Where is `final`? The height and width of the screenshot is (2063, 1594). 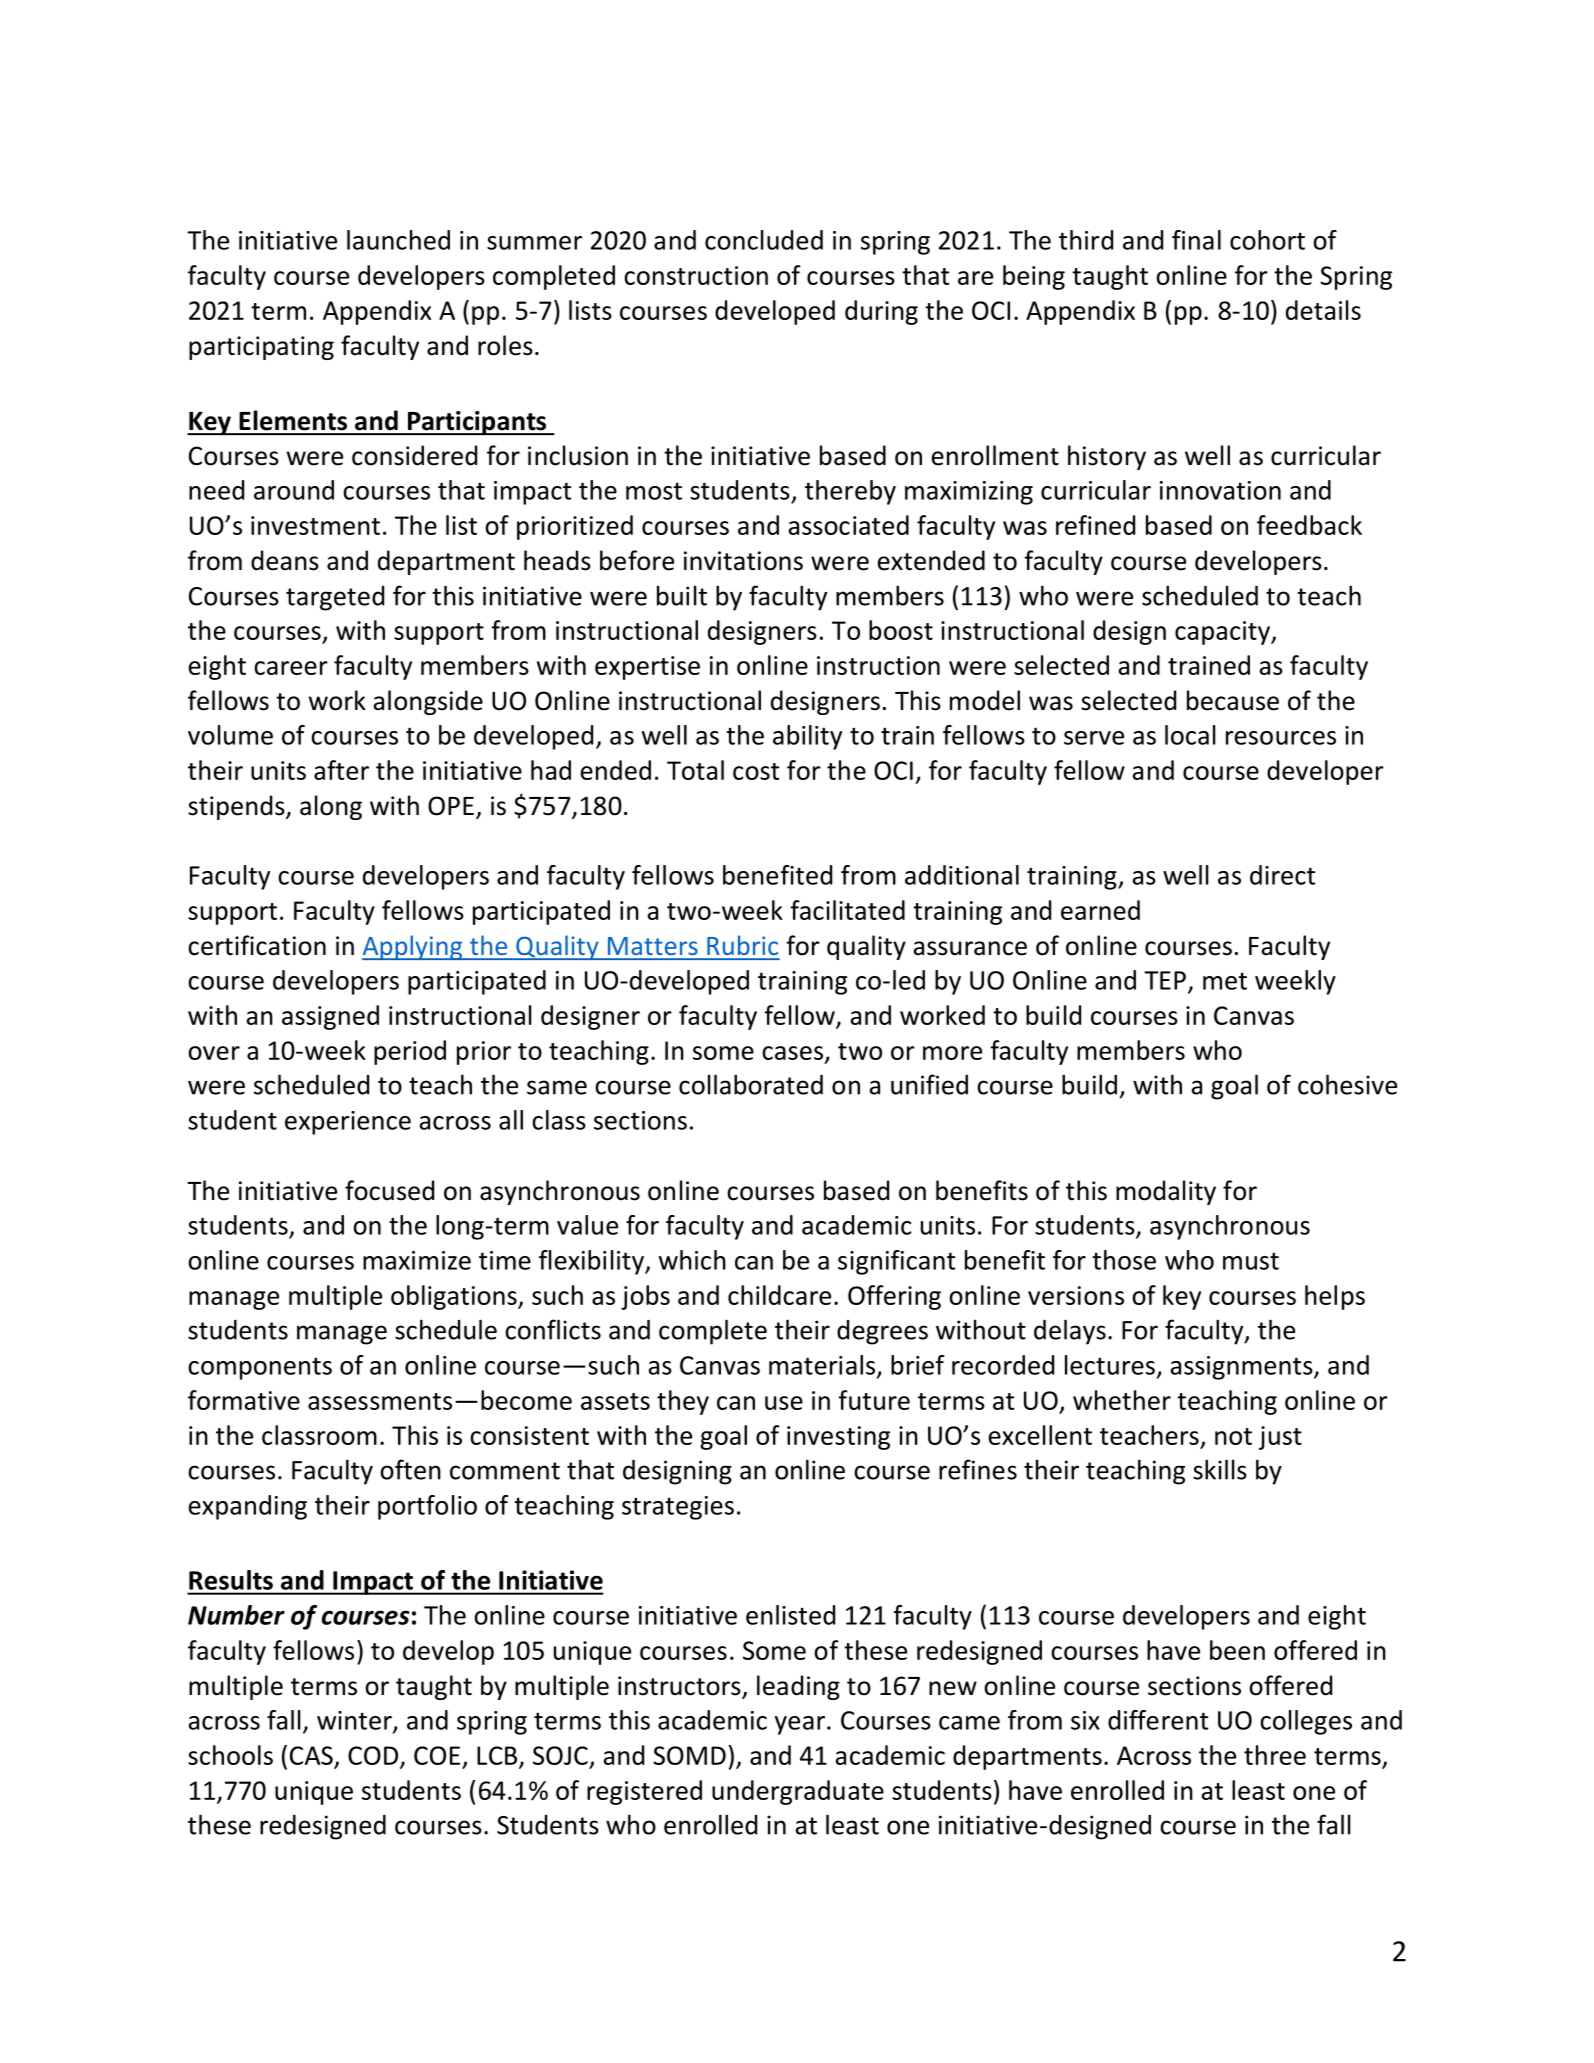
final is located at coordinates (1196, 240).
